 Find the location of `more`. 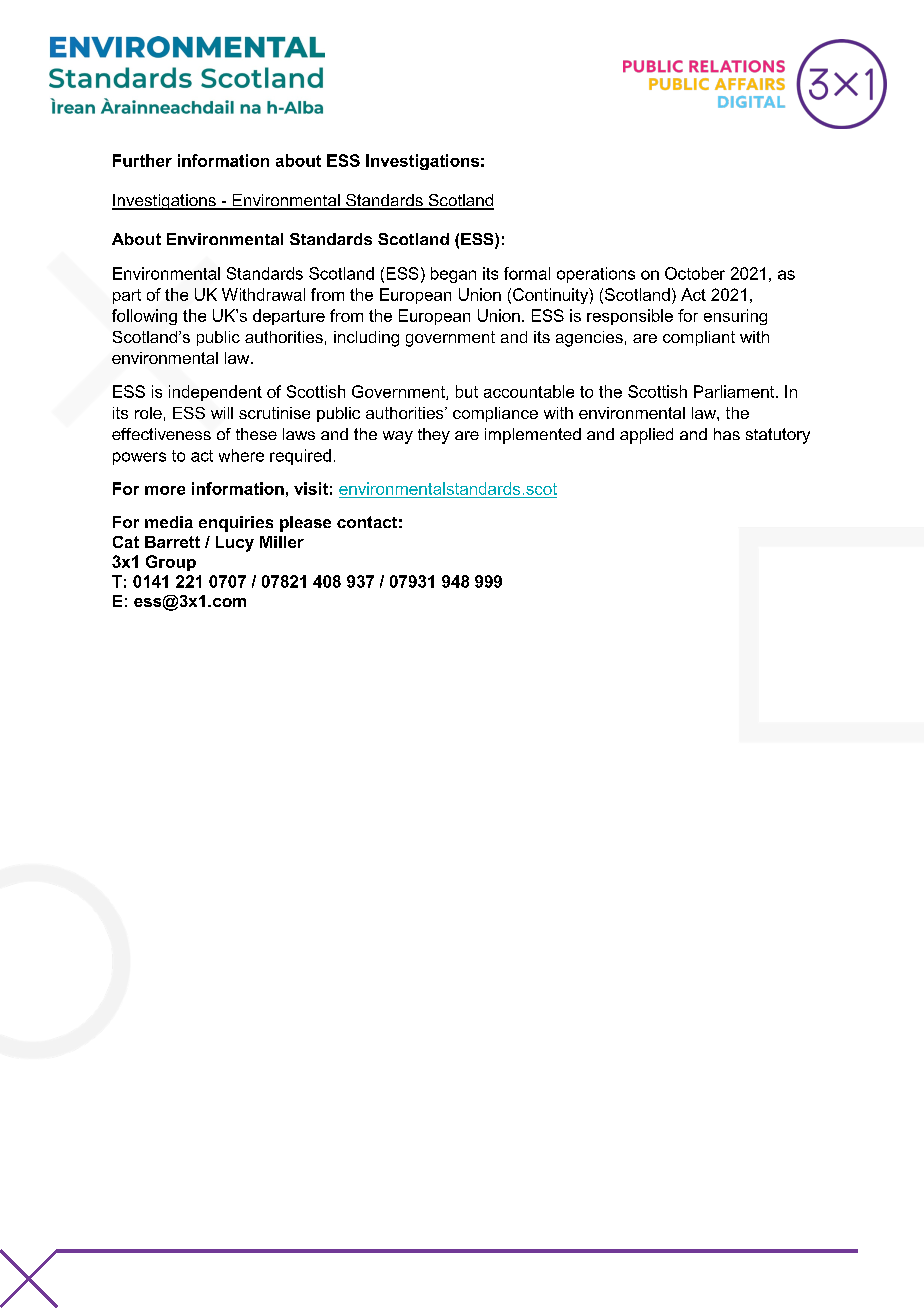

more is located at coordinates (165, 490).
